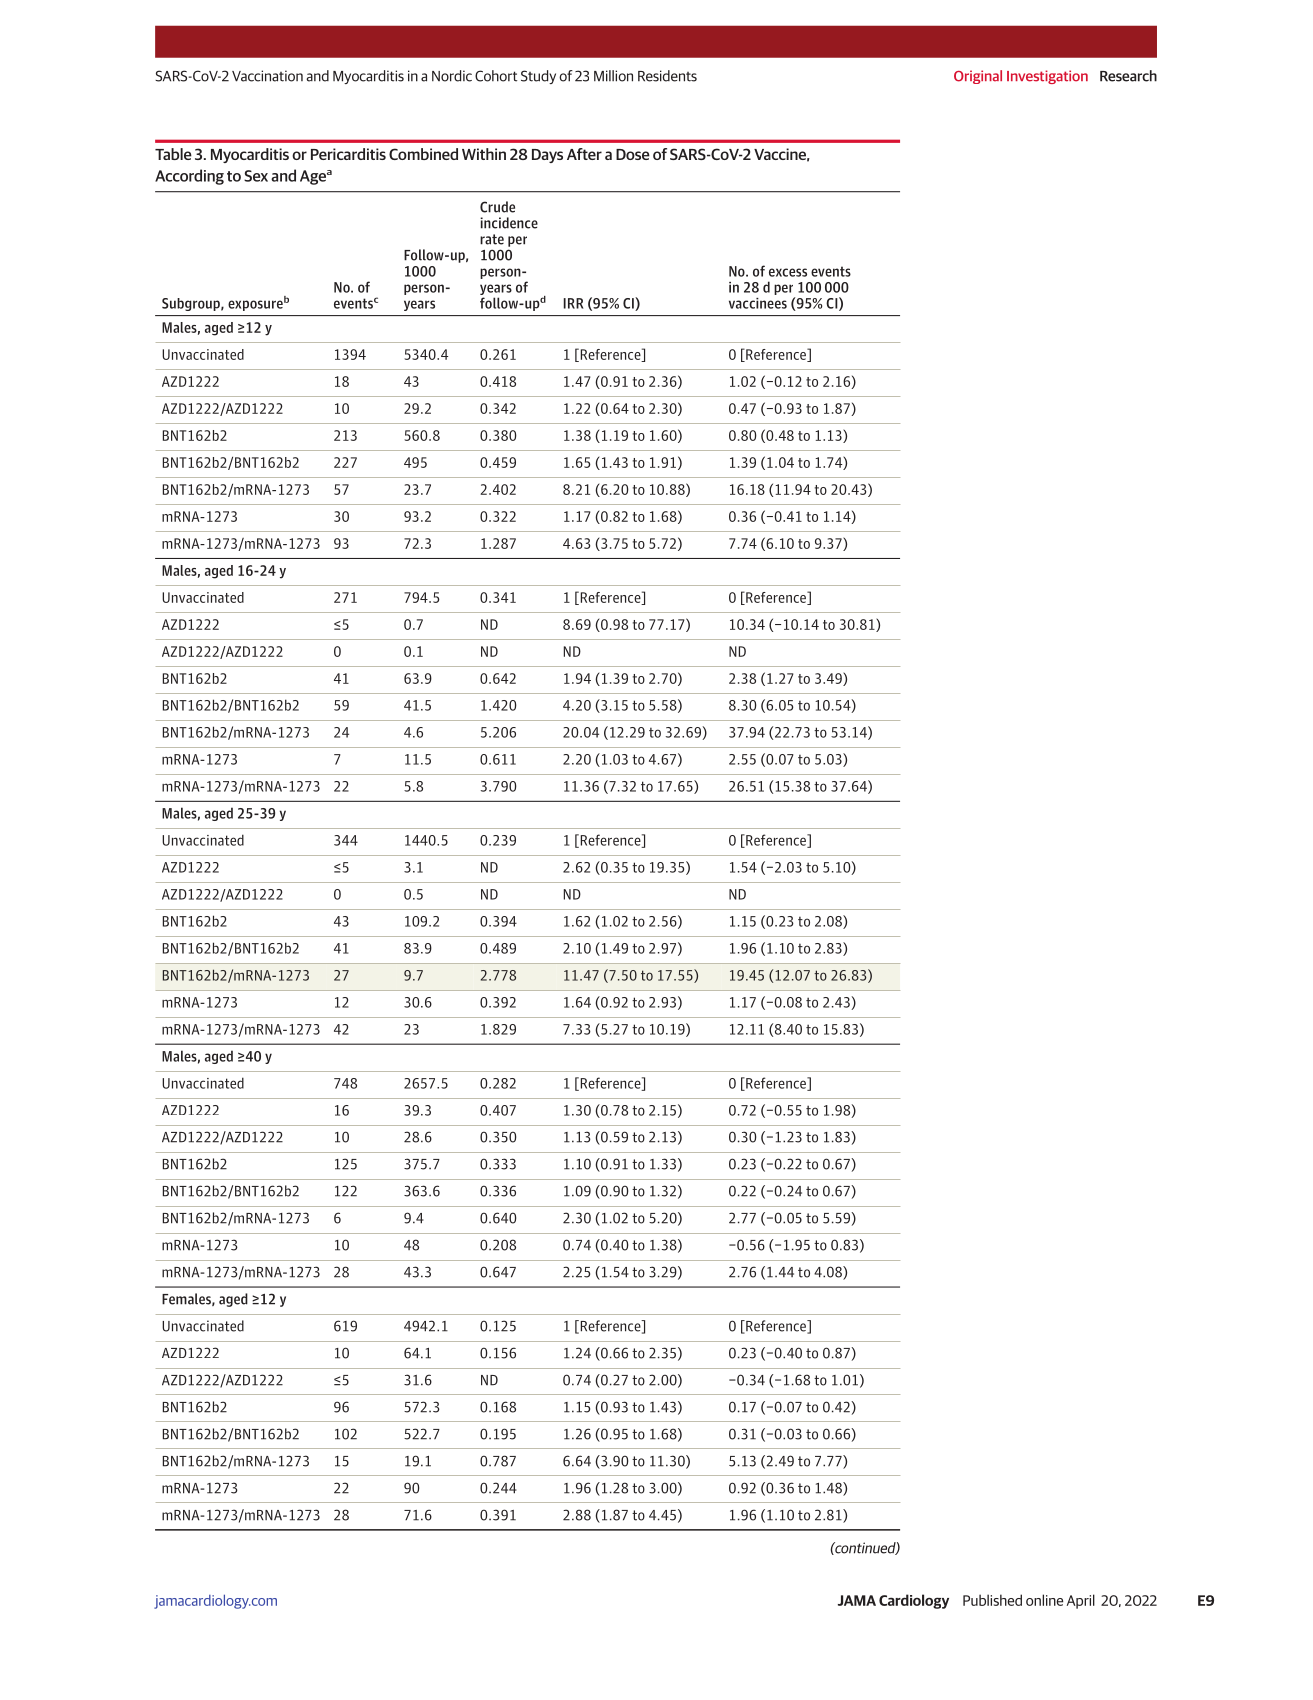  Describe the element at coordinates (267, 76) in the screenshot. I see `Vaccination` at that location.
